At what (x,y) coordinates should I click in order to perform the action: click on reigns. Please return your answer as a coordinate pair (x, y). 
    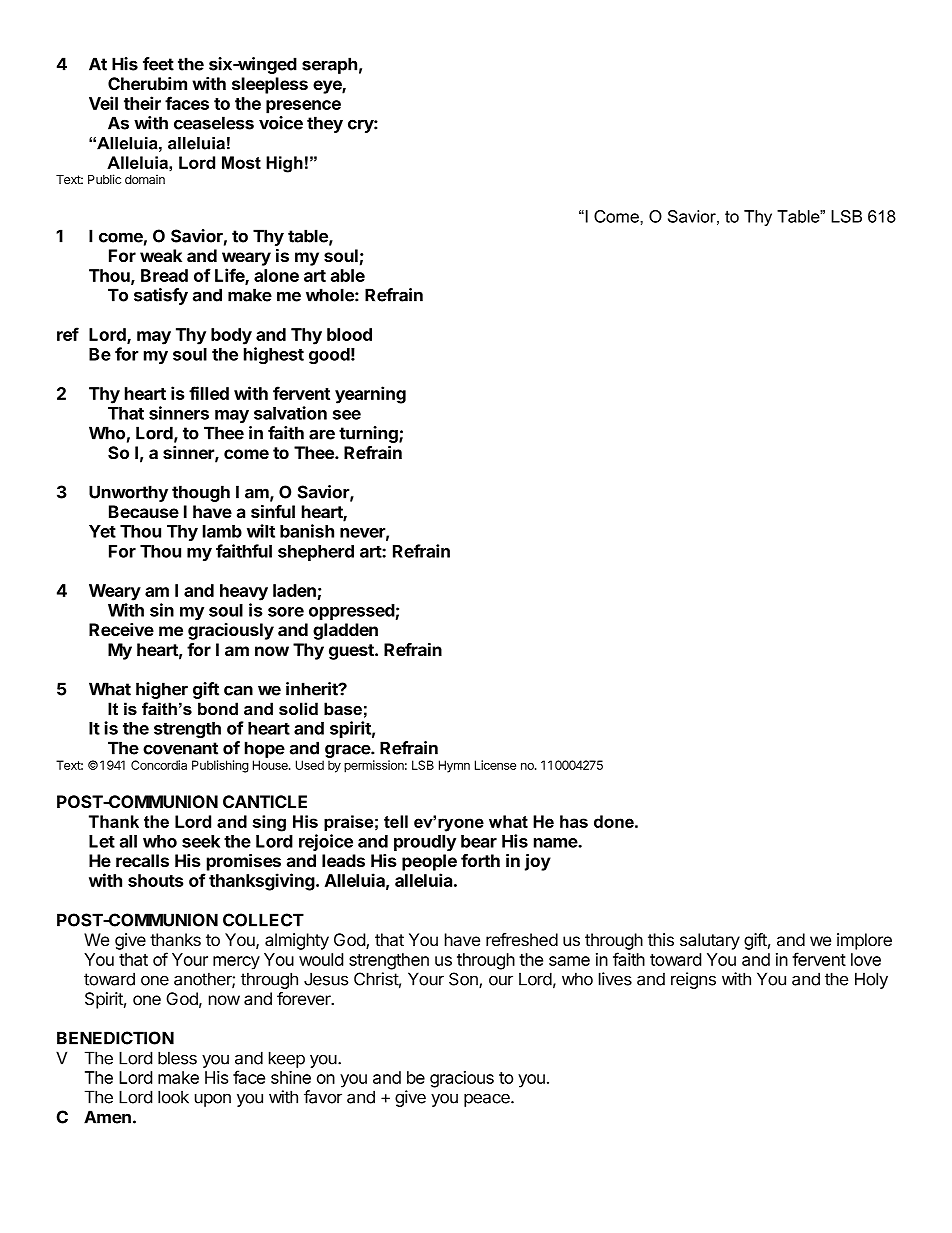
    Looking at the image, I should click on (693, 980).
